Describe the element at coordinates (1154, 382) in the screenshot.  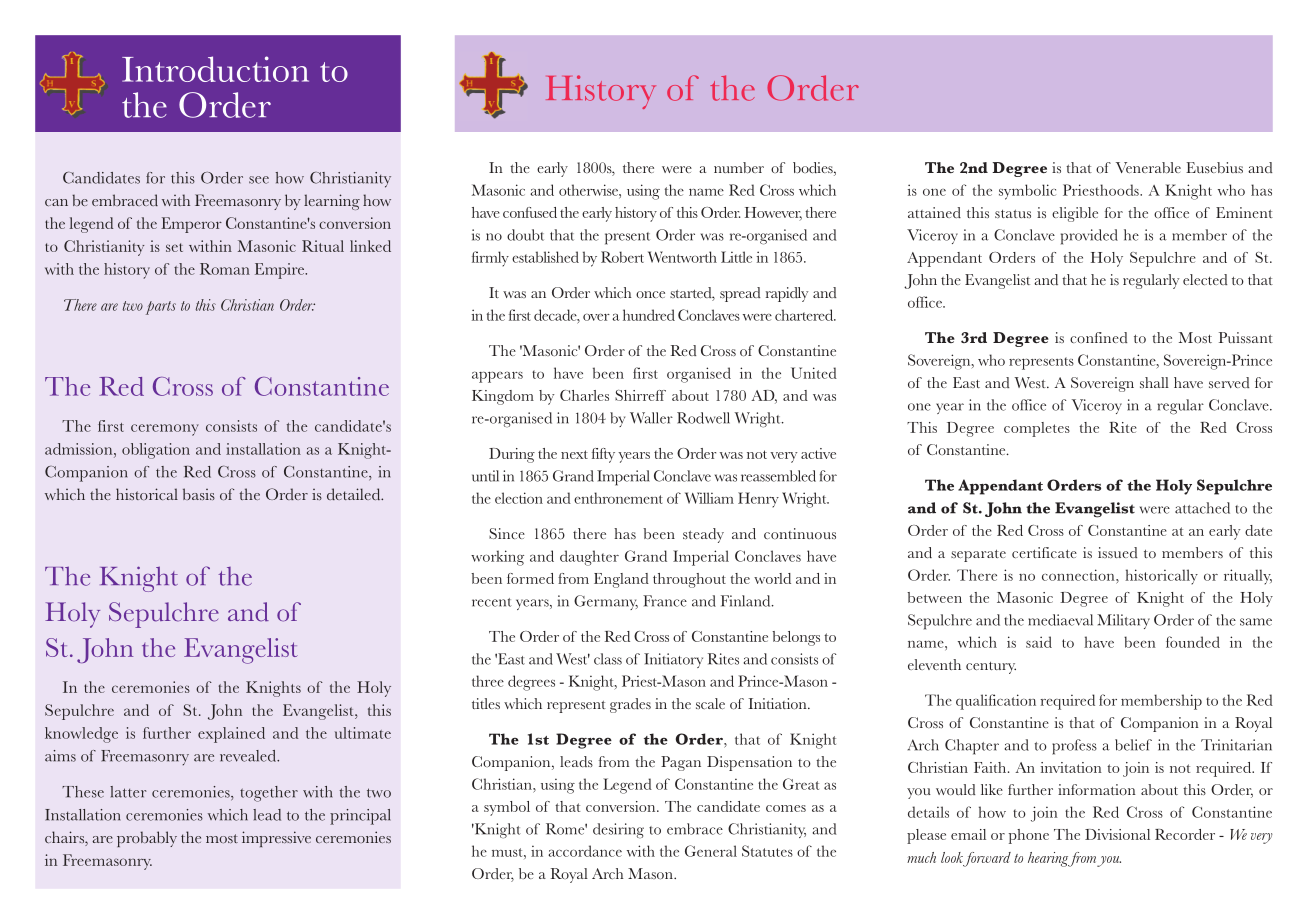
I see `shall` at that location.
